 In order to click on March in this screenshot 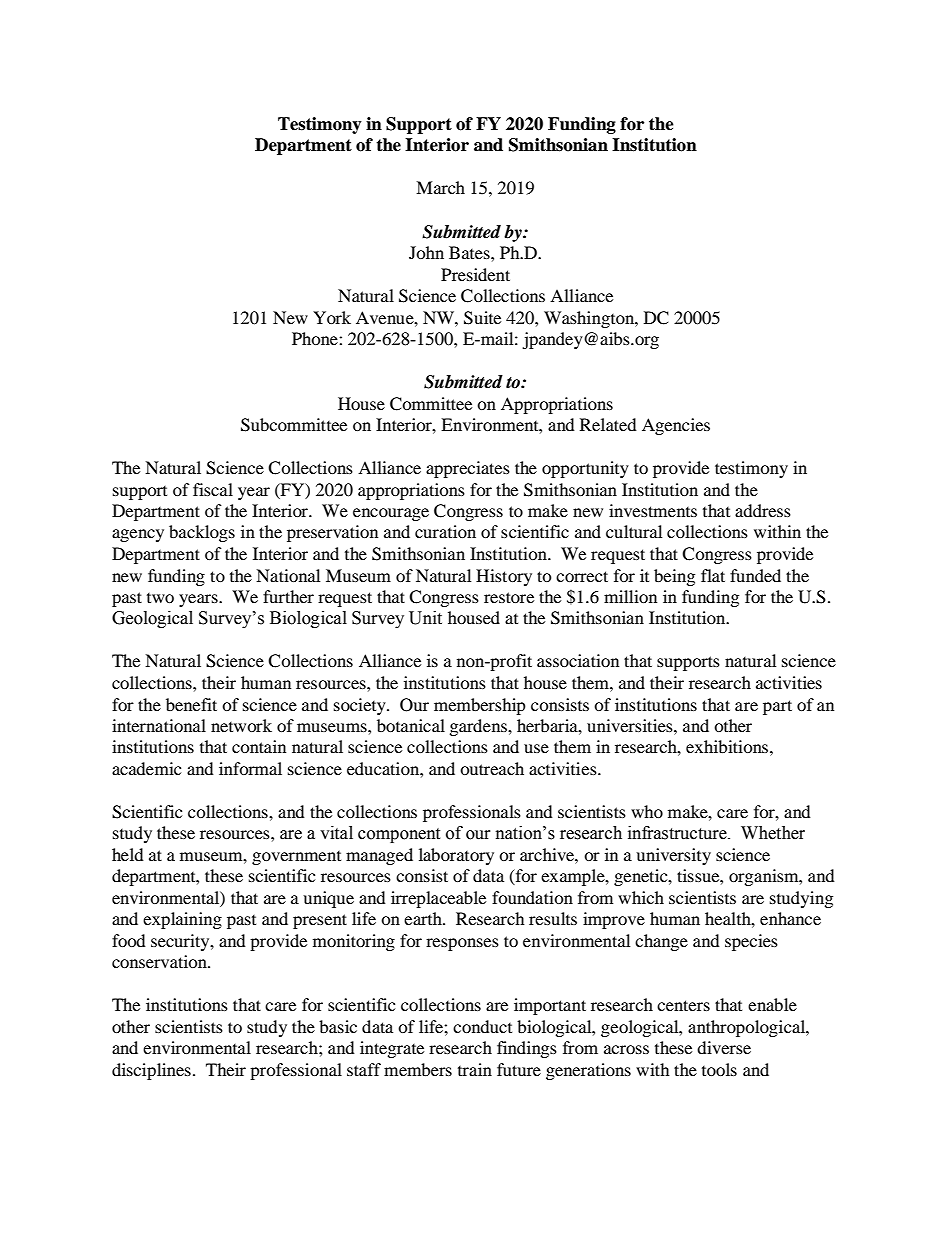, I will do `click(440, 187)`.
